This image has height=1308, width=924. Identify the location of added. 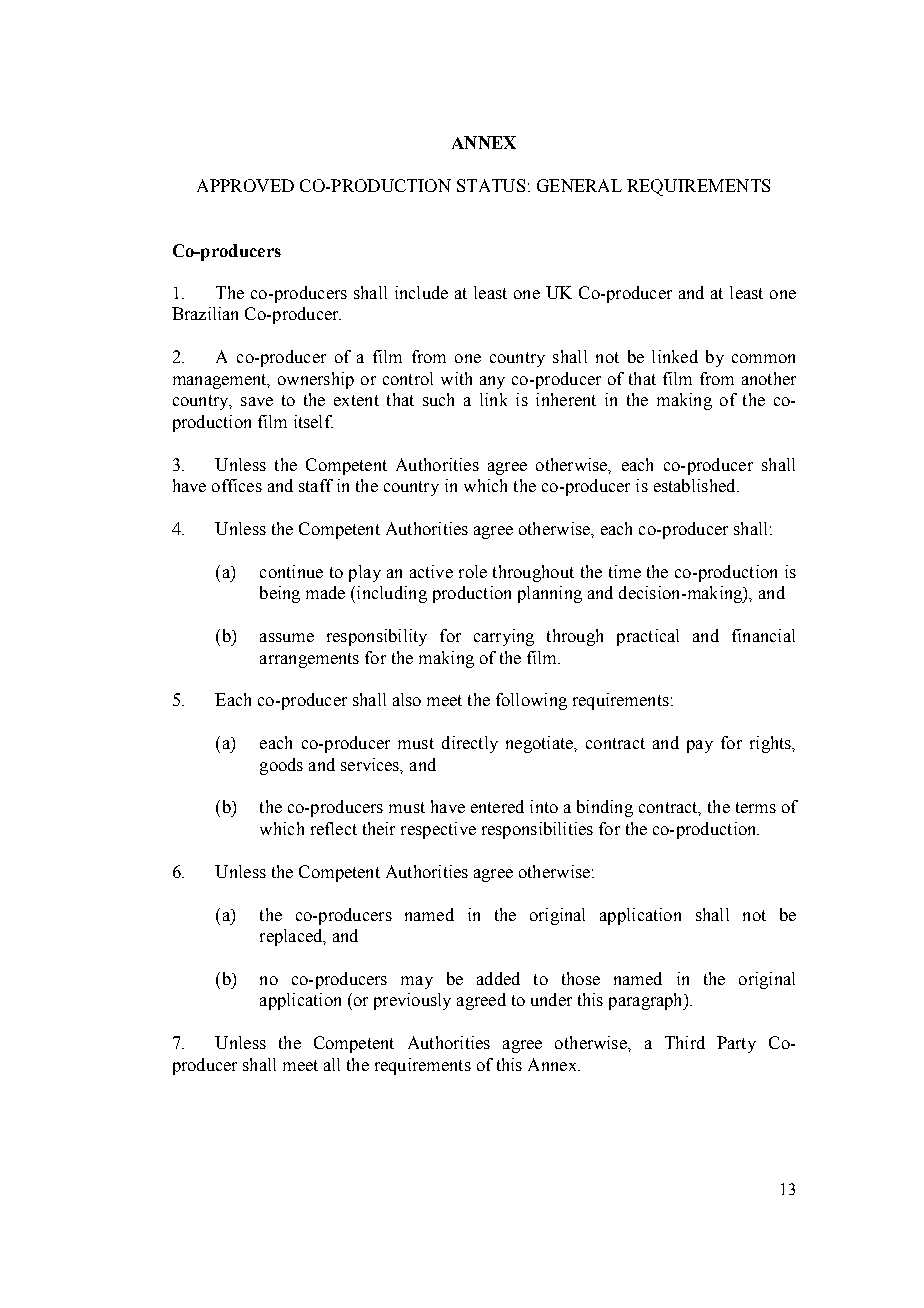
(498, 978).
